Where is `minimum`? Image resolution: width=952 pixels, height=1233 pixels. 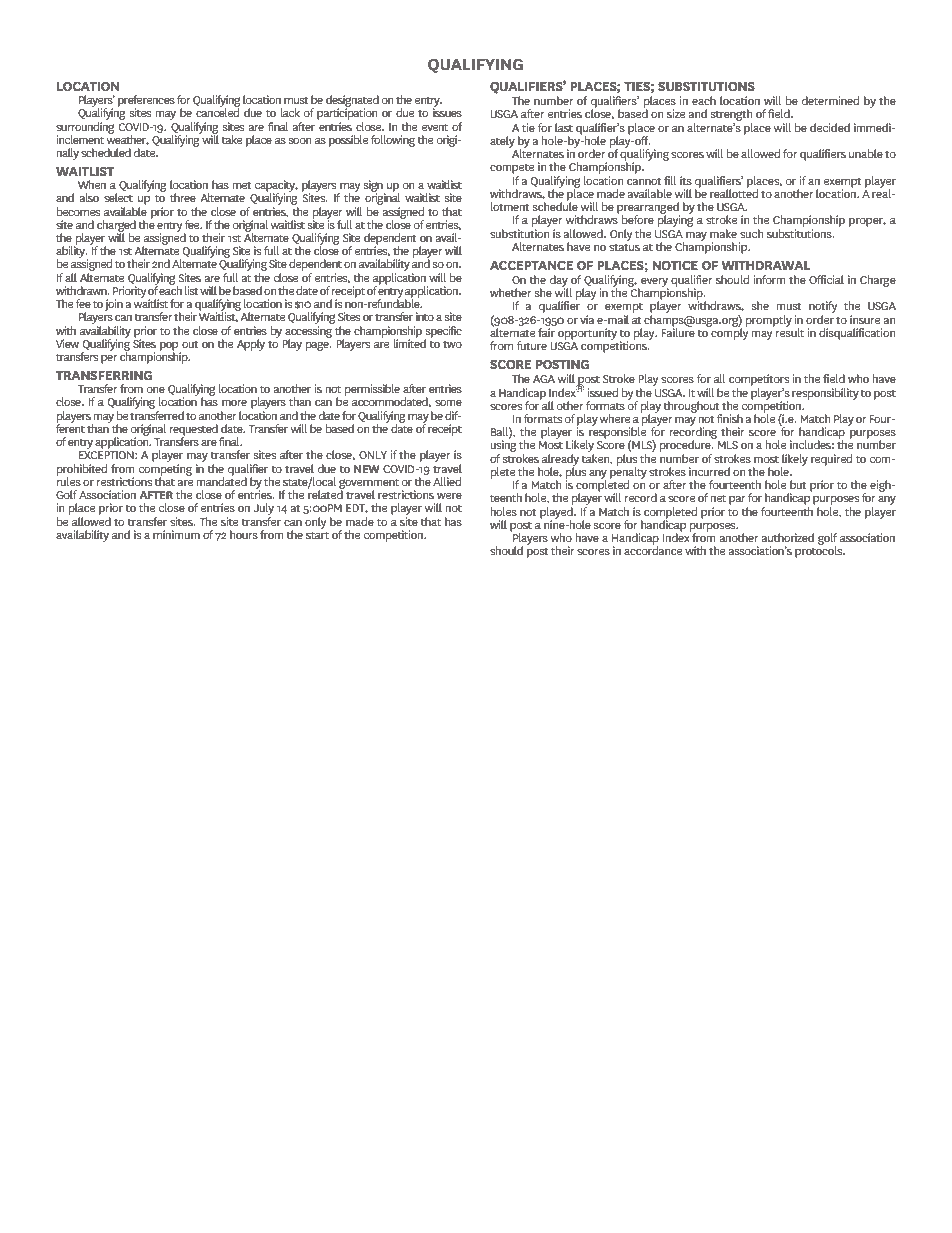
minimum is located at coordinates (176, 534).
